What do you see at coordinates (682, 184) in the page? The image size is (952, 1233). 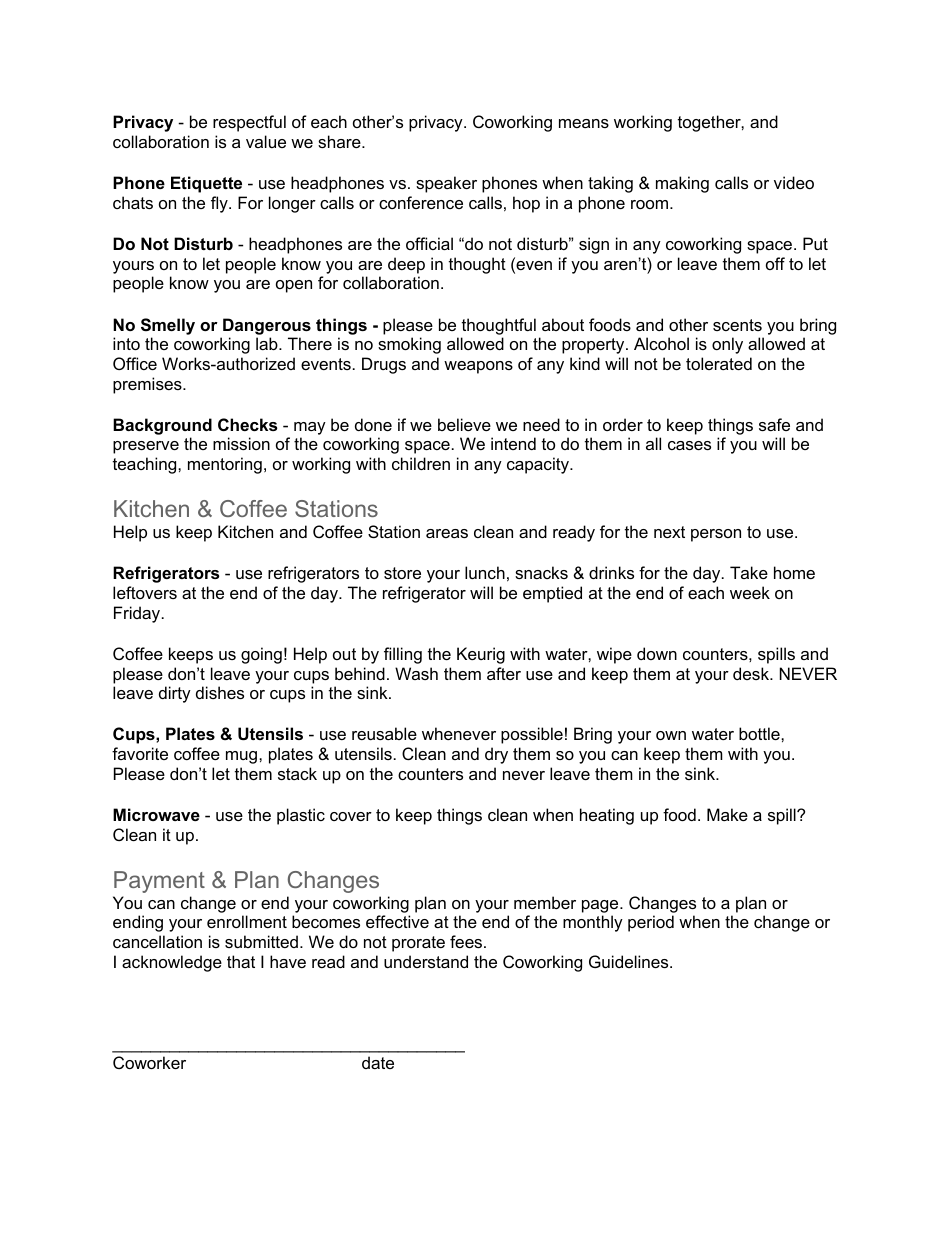 I see `making` at bounding box center [682, 184].
